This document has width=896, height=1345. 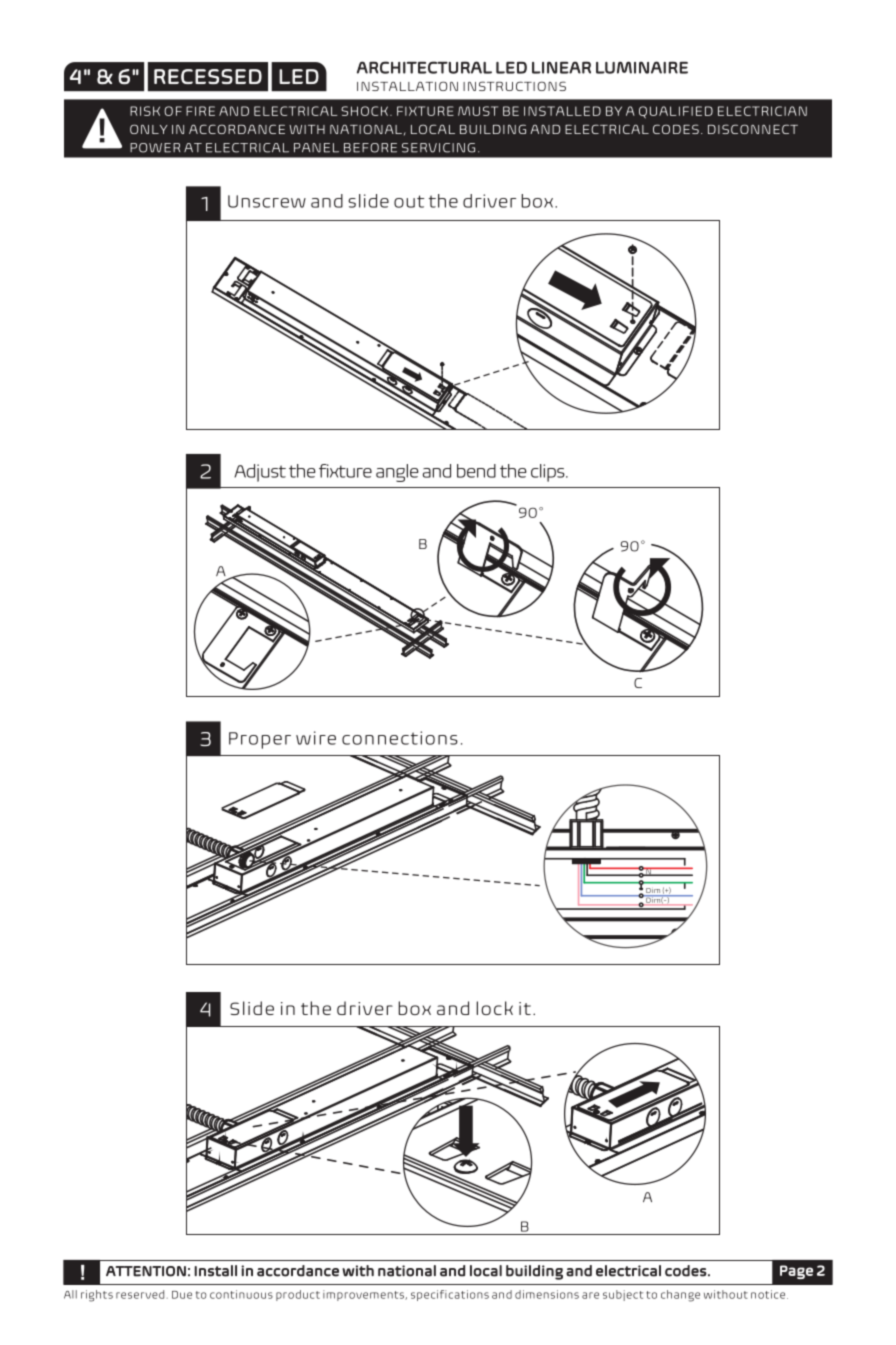 I want to click on FIRE, so click(x=200, y=111).
